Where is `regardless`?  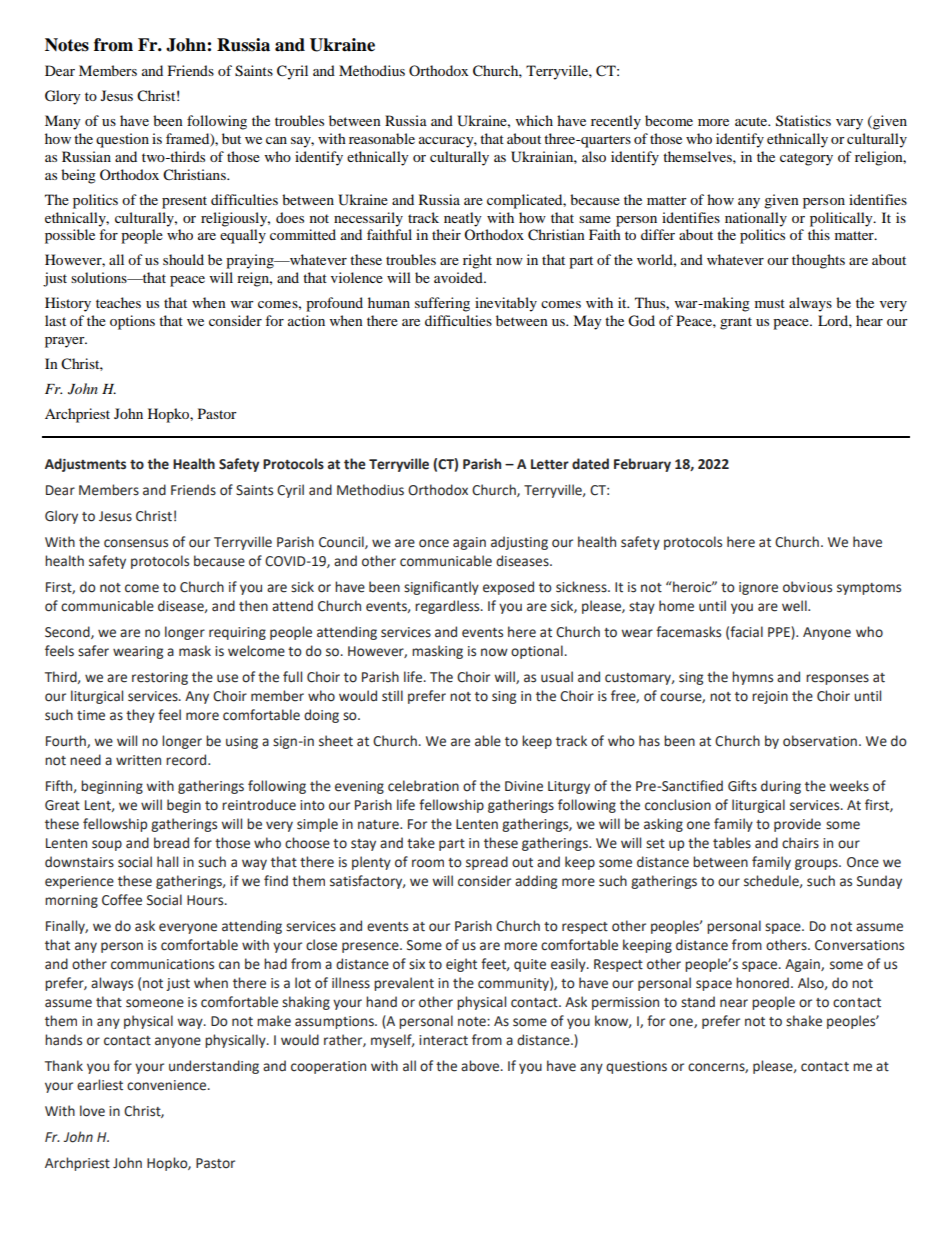 regardless is located at coordinates (448, 607).
